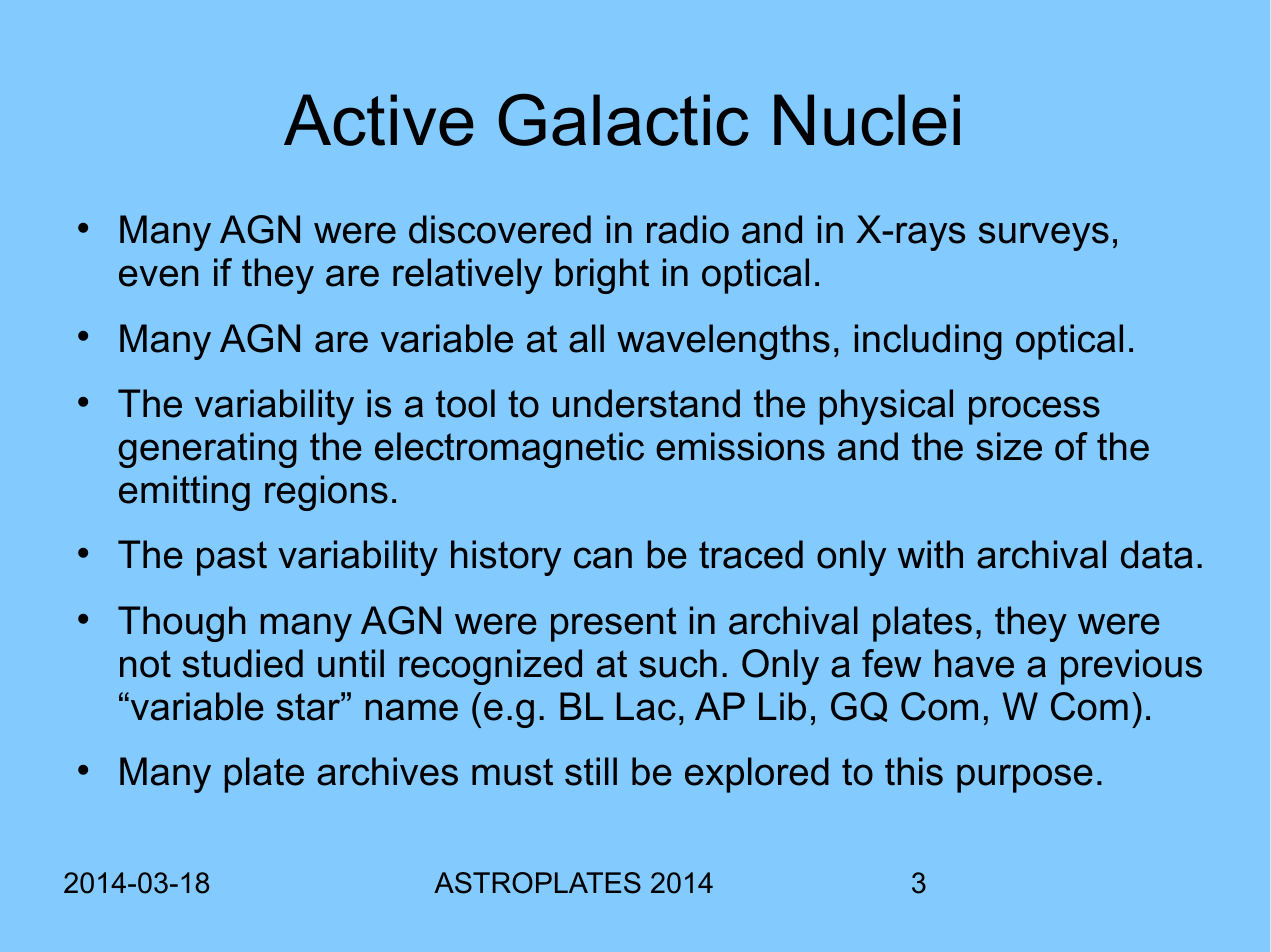  Describe the element at coordinates (387, 771) in the screenshot. I see `archives` at that location.
